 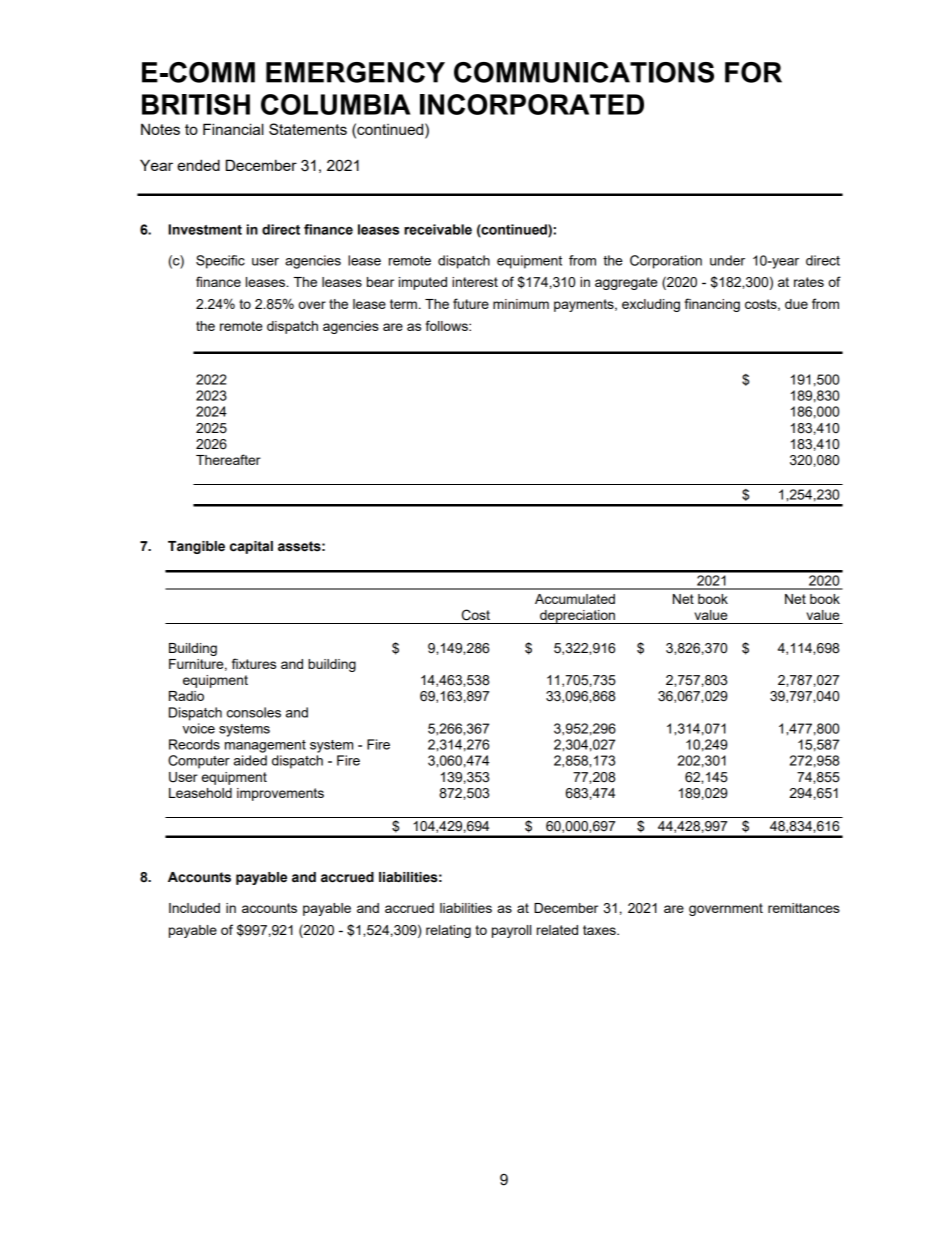 I want to click on depreciation, so click(x=577, y=617).
